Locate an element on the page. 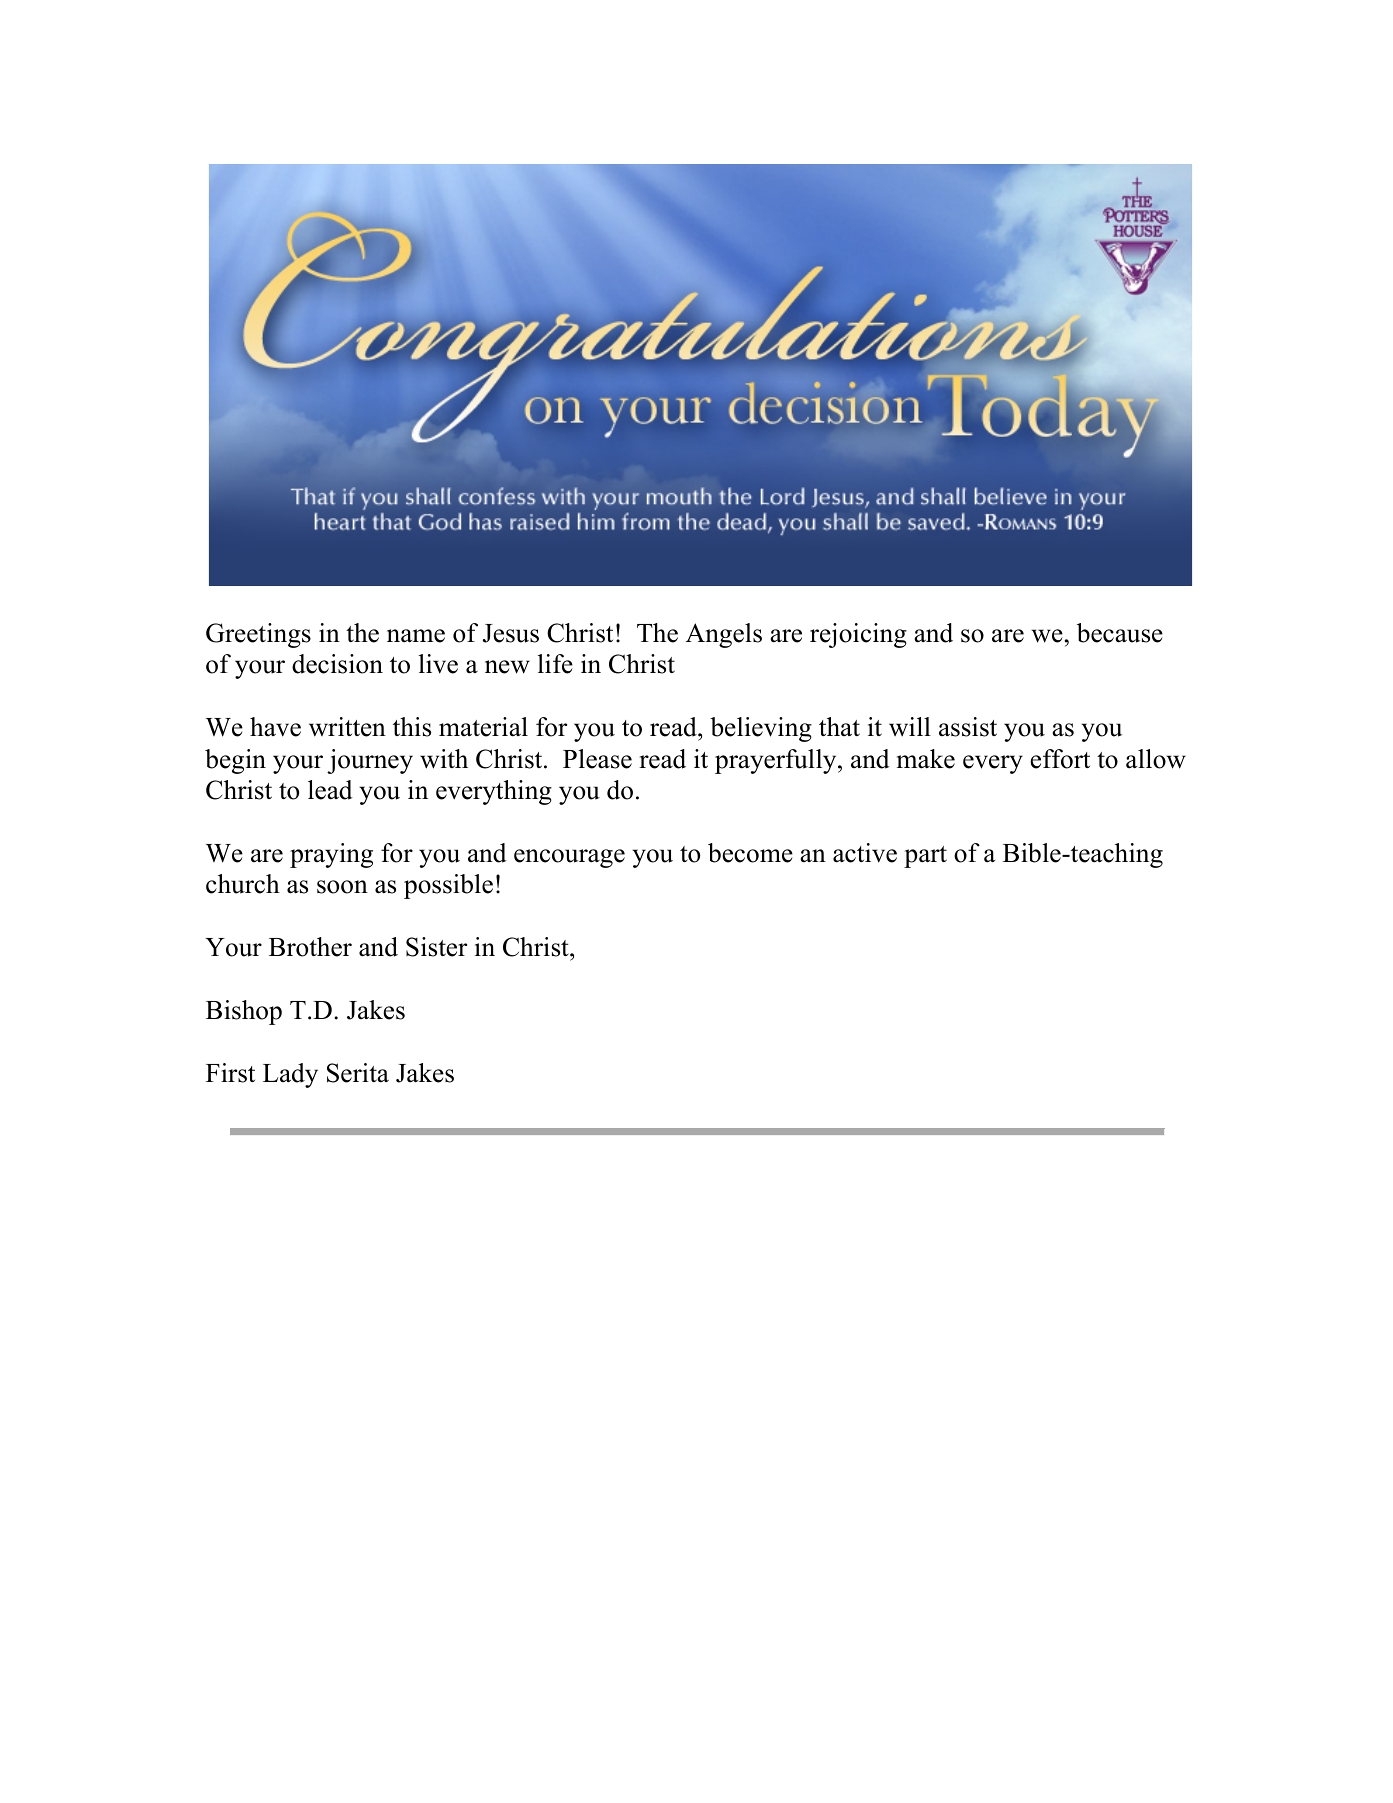 This image has width=1393, height=1803. possible is located at coordinates (448, 886).
